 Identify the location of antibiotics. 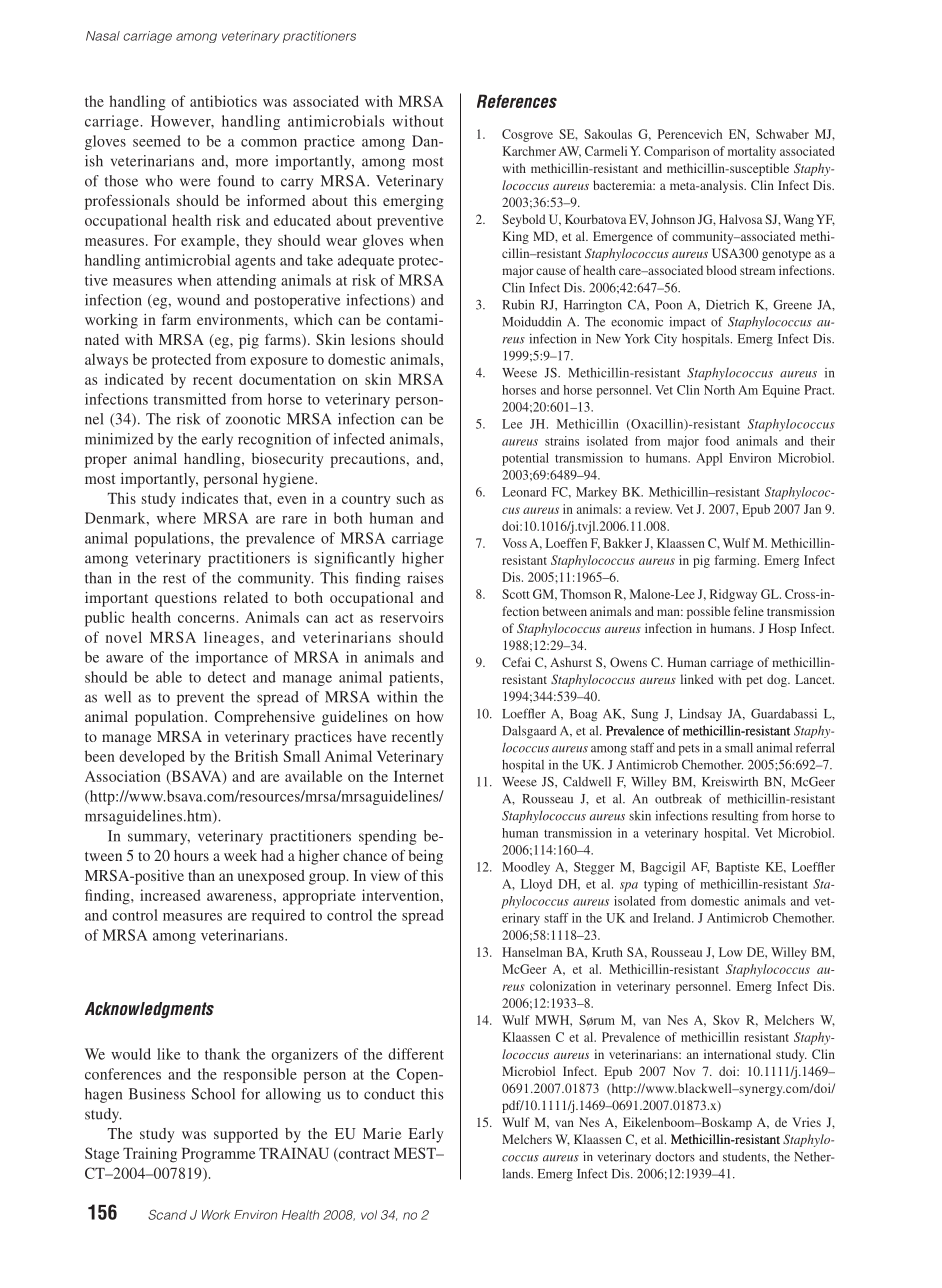
(223, 101).
